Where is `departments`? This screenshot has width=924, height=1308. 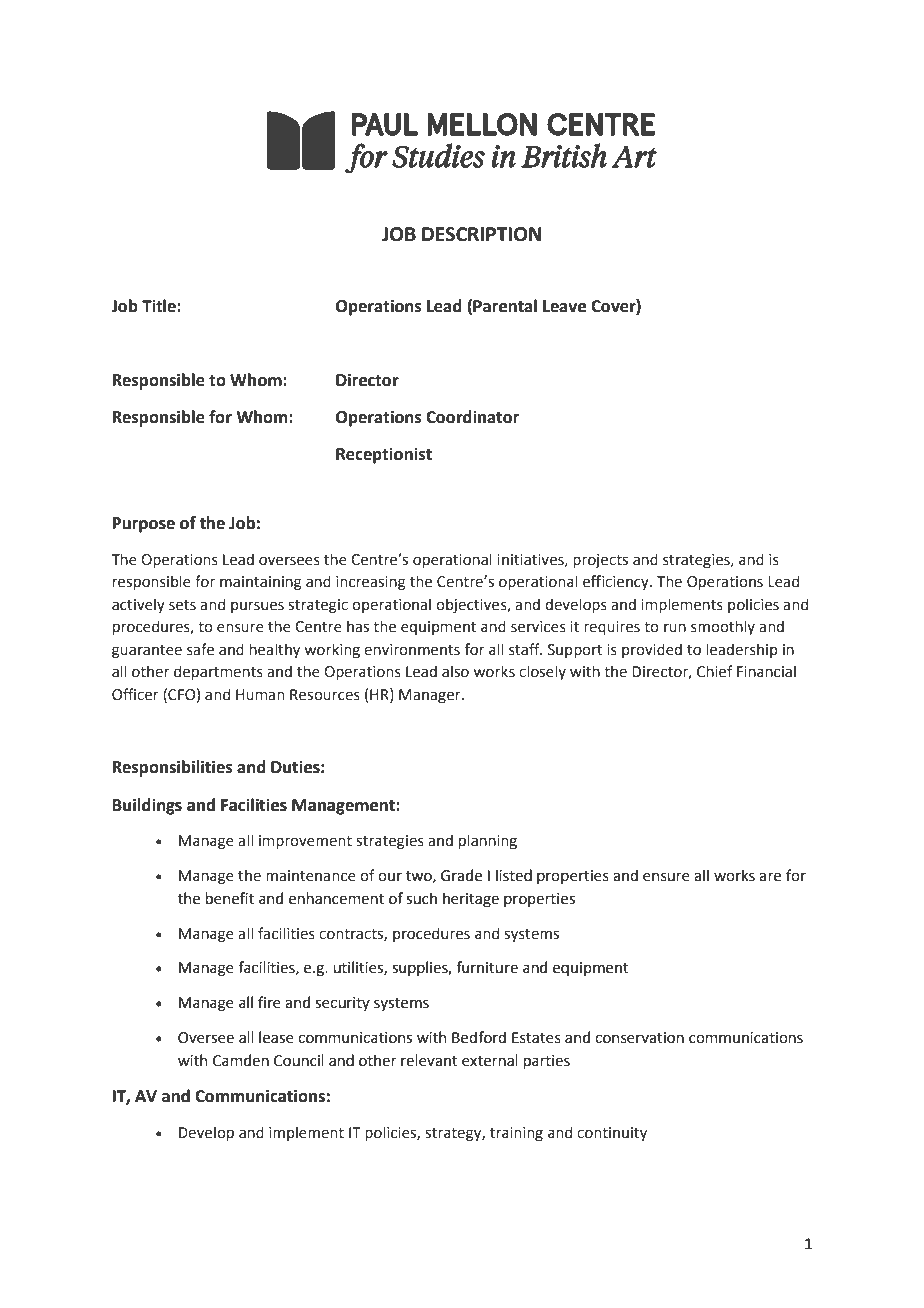 departments is located at coordinates (218, 672).
